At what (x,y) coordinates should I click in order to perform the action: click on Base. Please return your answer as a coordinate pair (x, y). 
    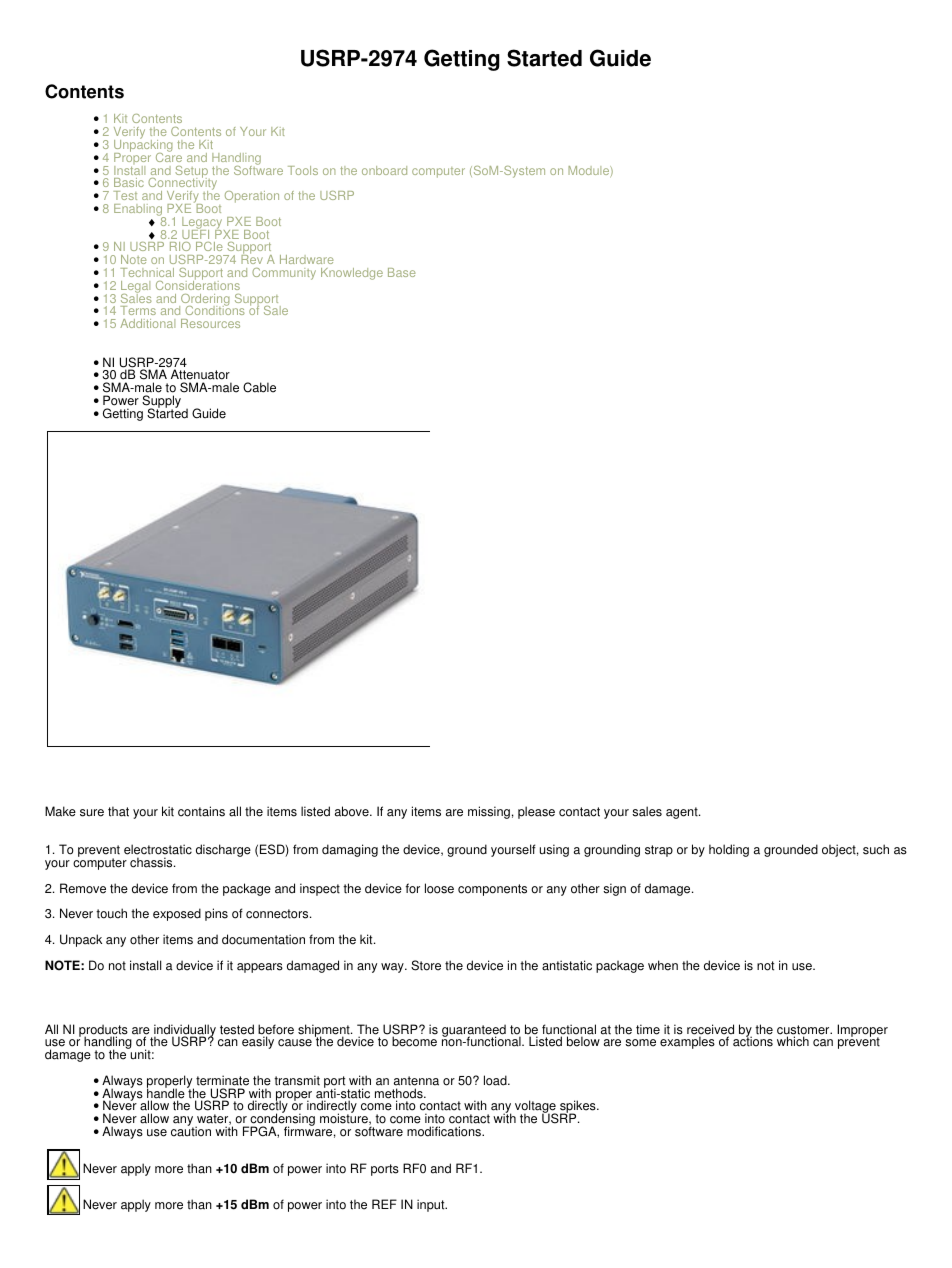
    Looking at the image, I should click on (402, 272).
